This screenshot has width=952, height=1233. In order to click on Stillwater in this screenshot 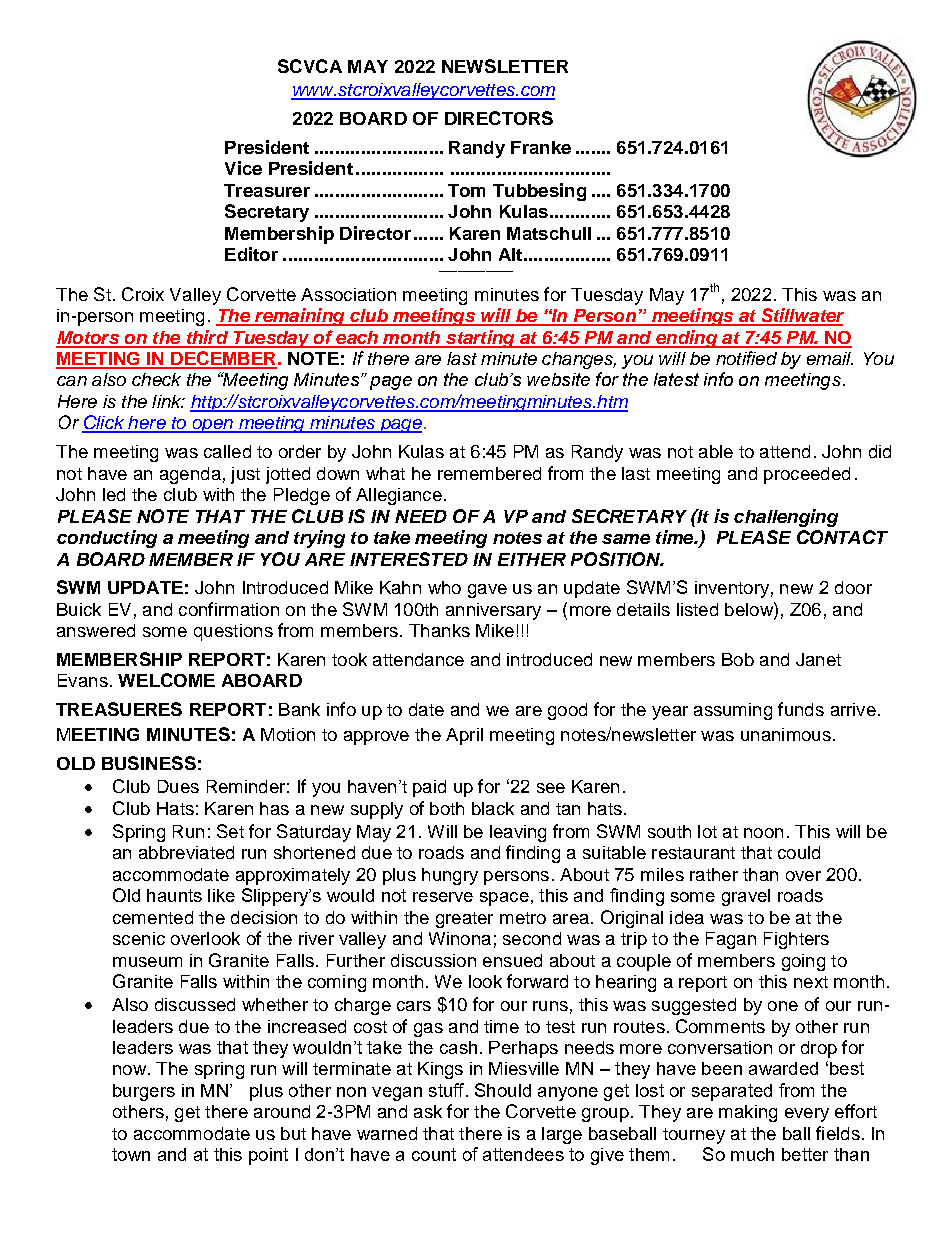, I will do `click(801, 316)`.
